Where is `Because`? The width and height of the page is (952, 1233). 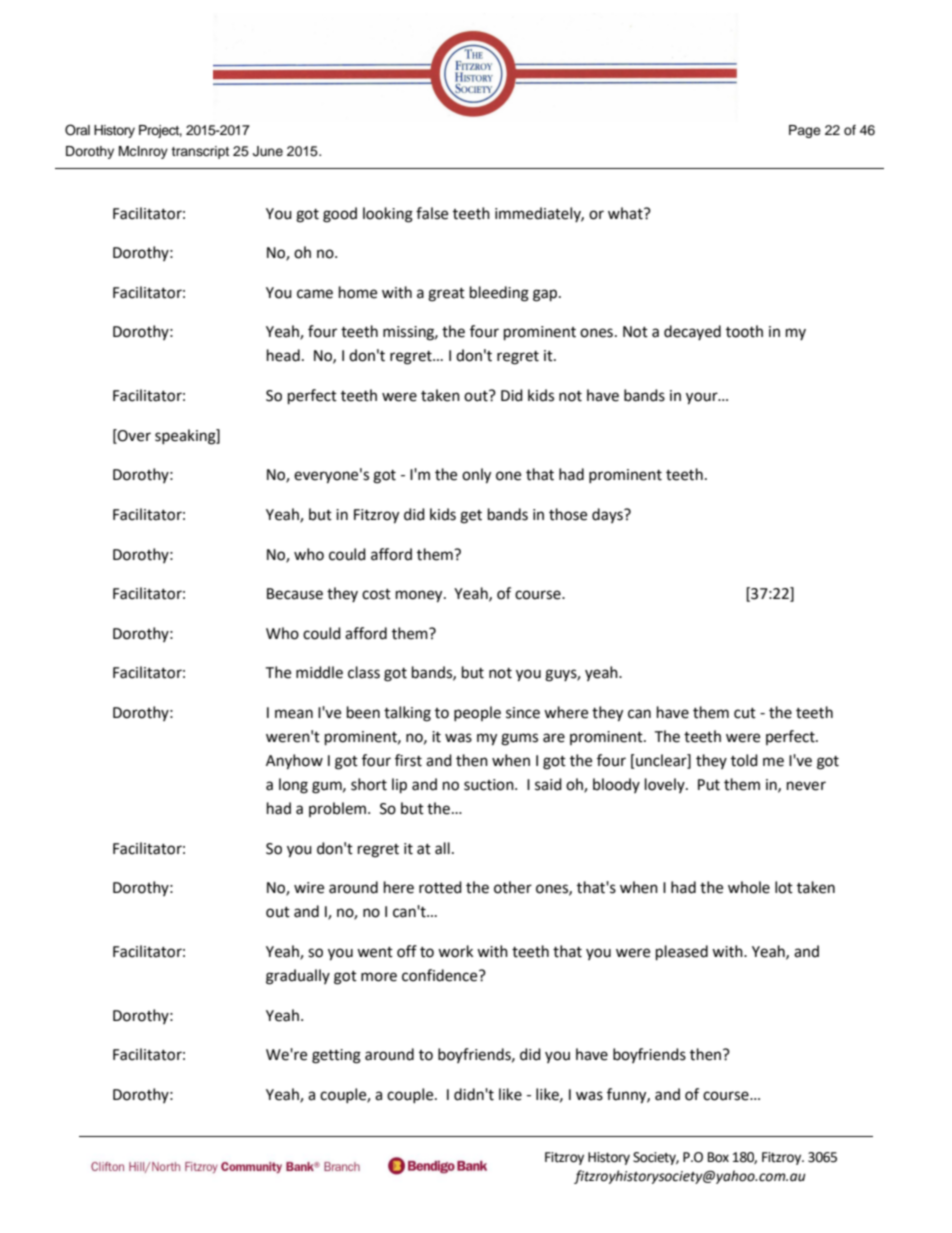 Because is located at coordinates (295, 594).
